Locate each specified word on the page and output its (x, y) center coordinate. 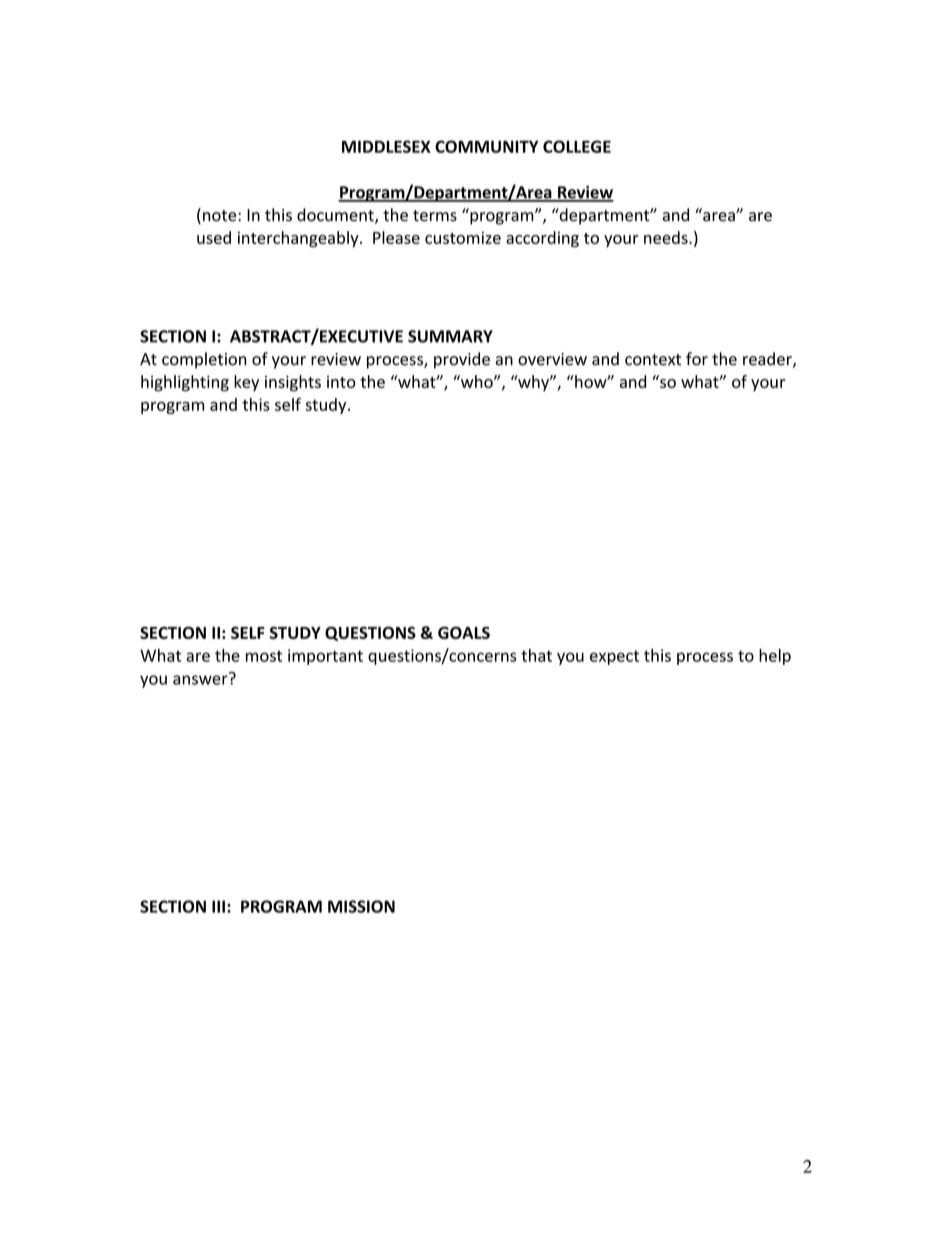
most (264, 656)
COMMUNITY (487, 146)
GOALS (464, 632)
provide (462, 360)
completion (204, 360)
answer (201, 679)
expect (614, 657)
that (536, 655)
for (697, 359)
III (218, 906)
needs (667, 237)
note (221, 216)
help (775, 657)
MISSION (361, 906)
